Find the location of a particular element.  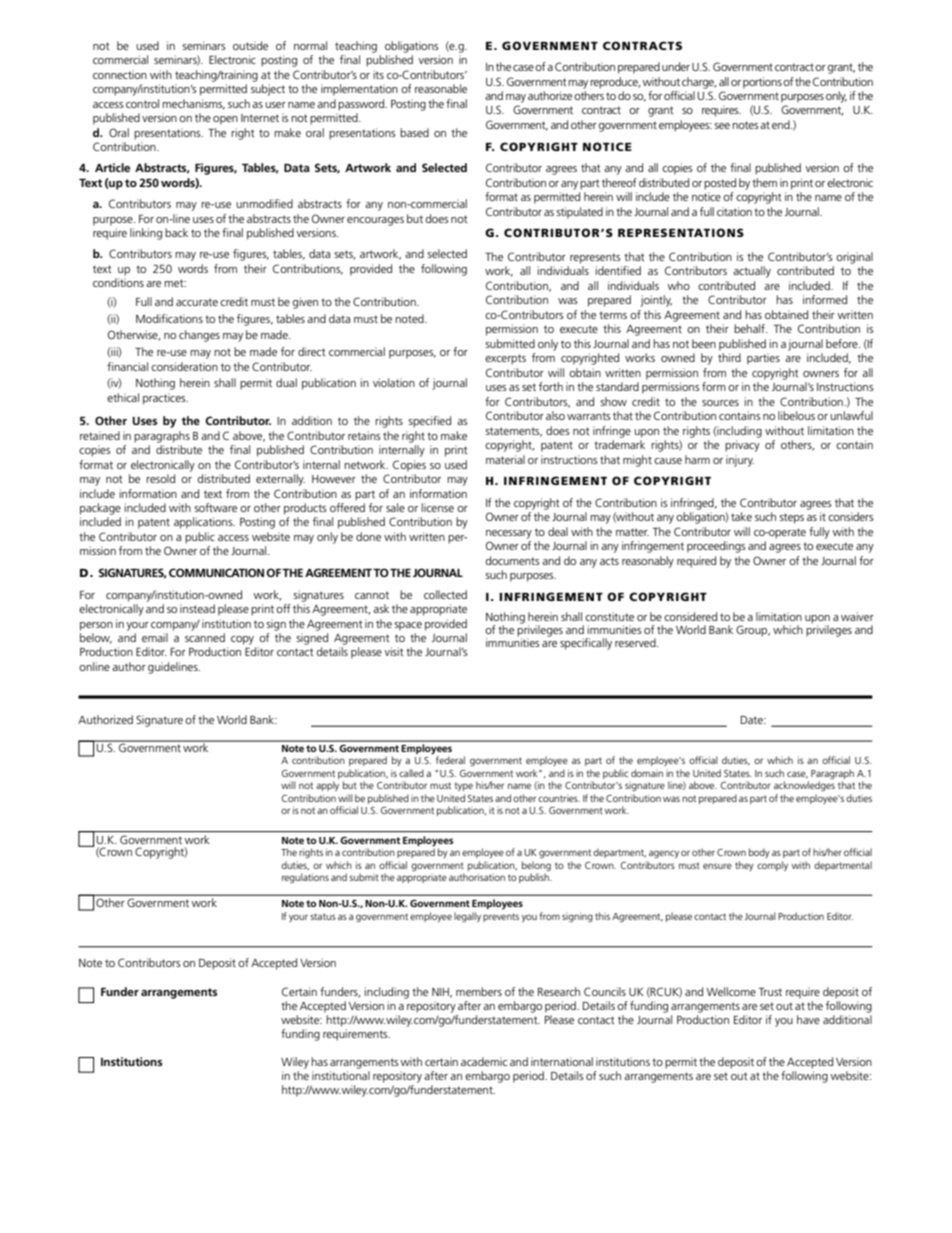

control is located at coordinates (142, 103).
